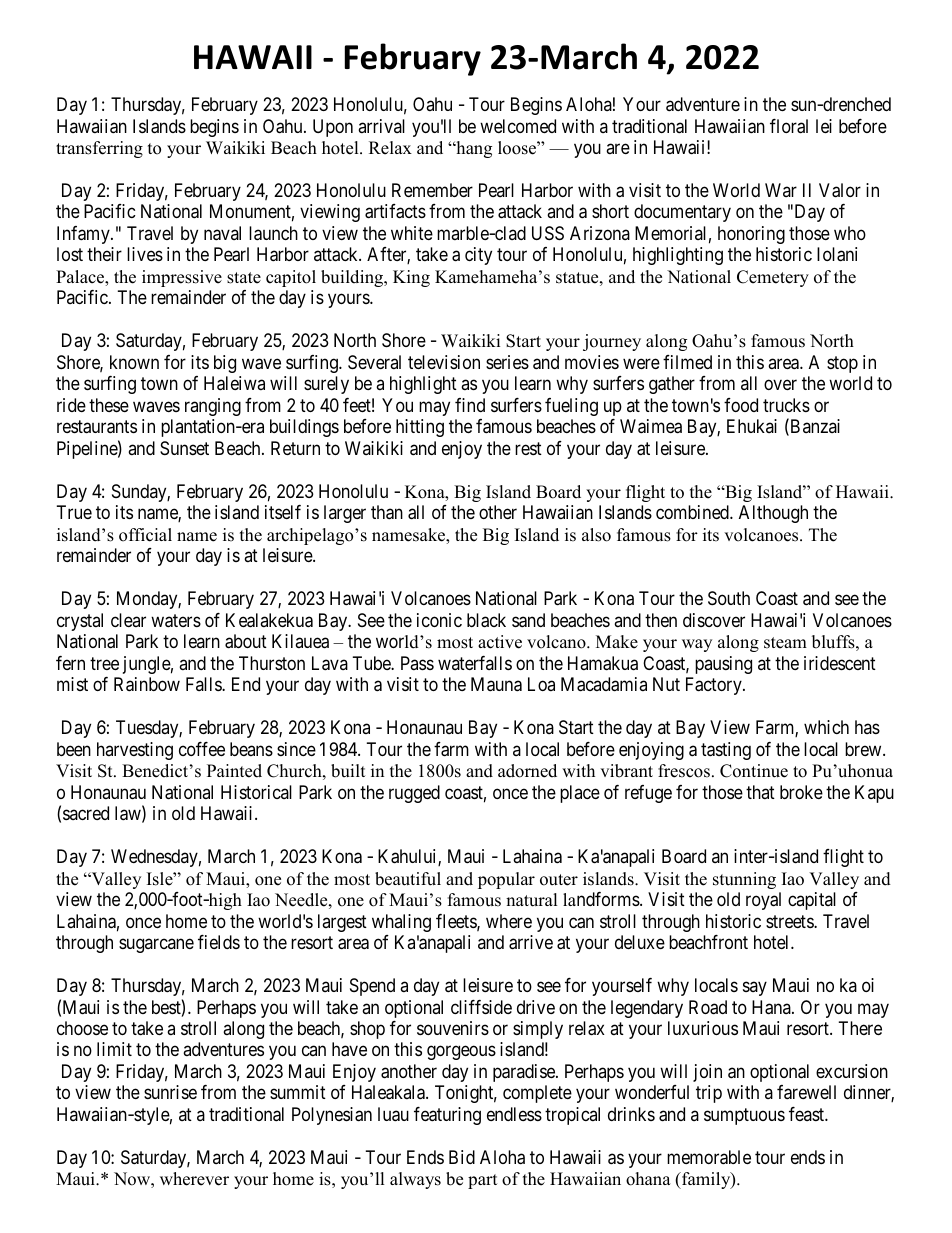 Image resolution: width=952 pixels, height=1233 pixels. Describe the element at coordinates (99, 149) in the page. I see `transferring` at that location.
